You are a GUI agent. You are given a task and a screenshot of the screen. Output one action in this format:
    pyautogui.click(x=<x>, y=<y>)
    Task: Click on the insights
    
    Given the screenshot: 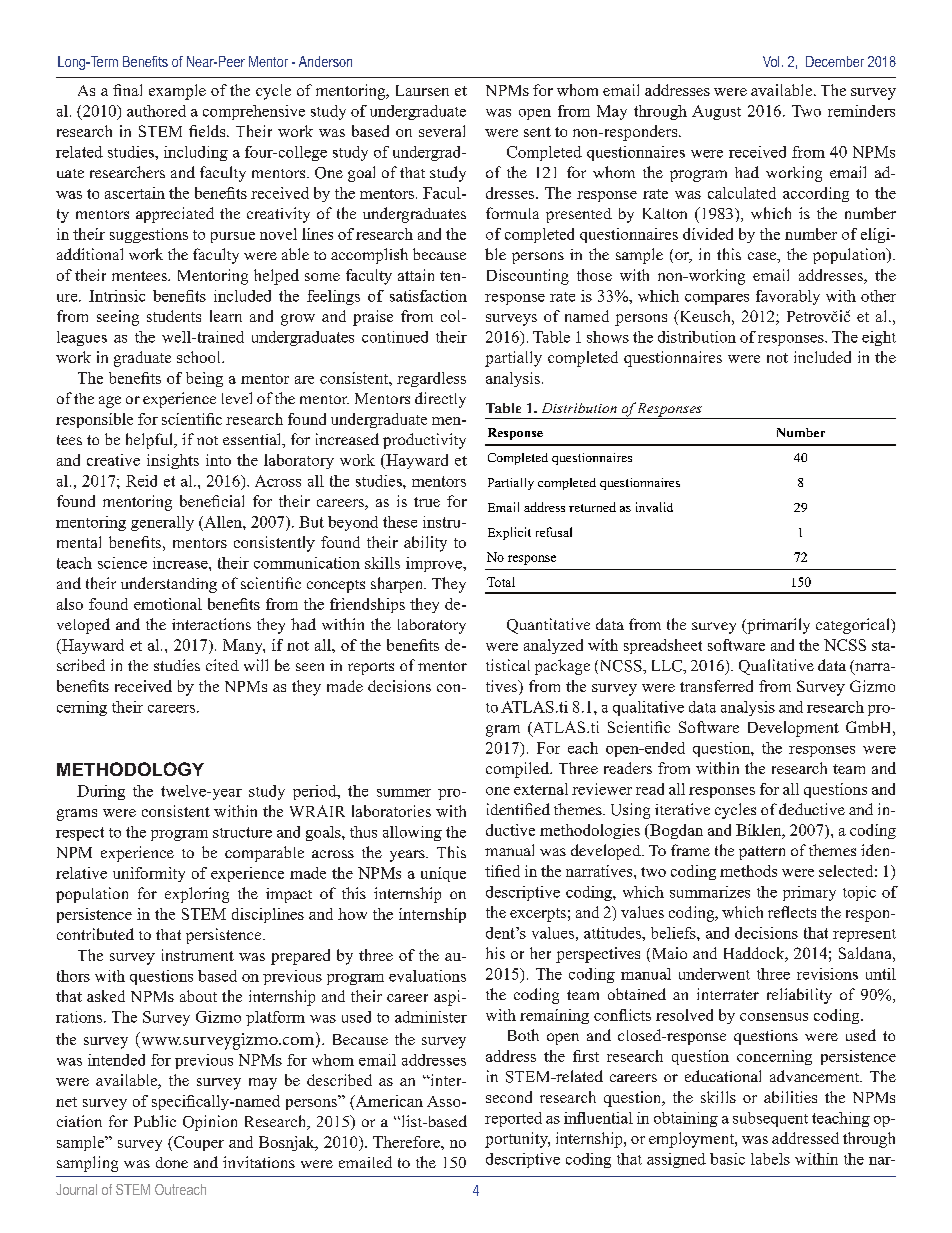 What is the action you would take?
    pyautogui.click(x=173, y=461)
